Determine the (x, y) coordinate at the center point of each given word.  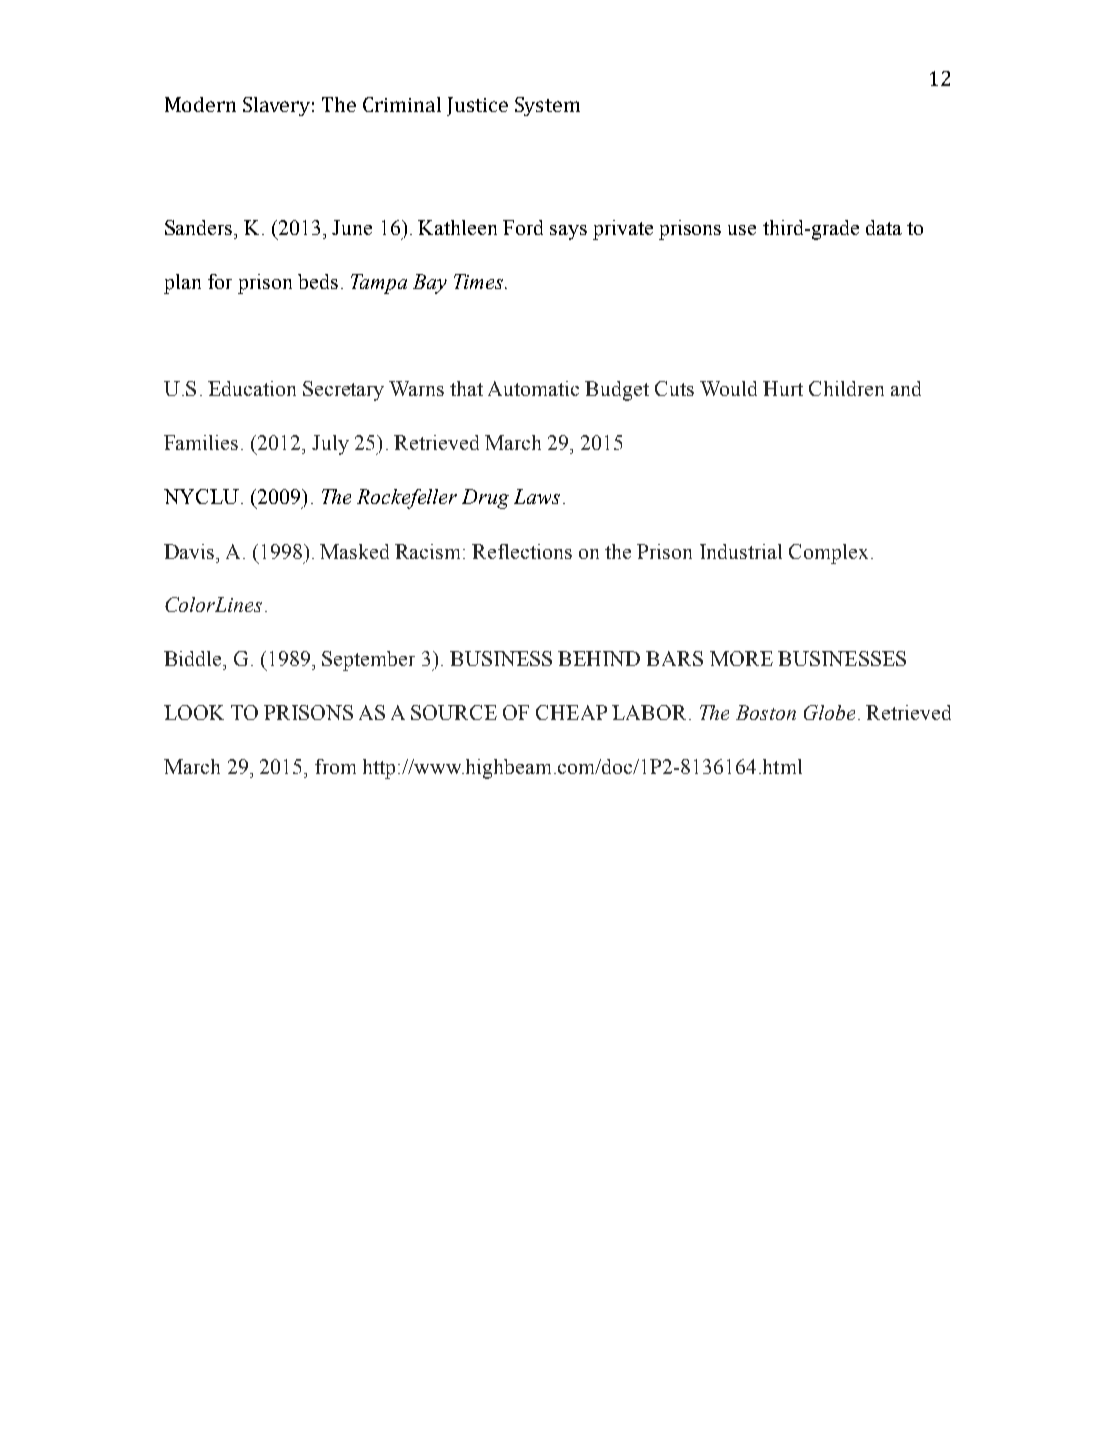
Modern (200, 104)
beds (318, 281)
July (330, 445)
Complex (828, 554)
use (742, 230)
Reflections (522, 551)
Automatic (533, 388)
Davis (190, 551)
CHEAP (571, 712)
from (335, 766)
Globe (829, 712)
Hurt (783, 388)
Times (480, 281)
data (884, 227)
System (547, 106)
